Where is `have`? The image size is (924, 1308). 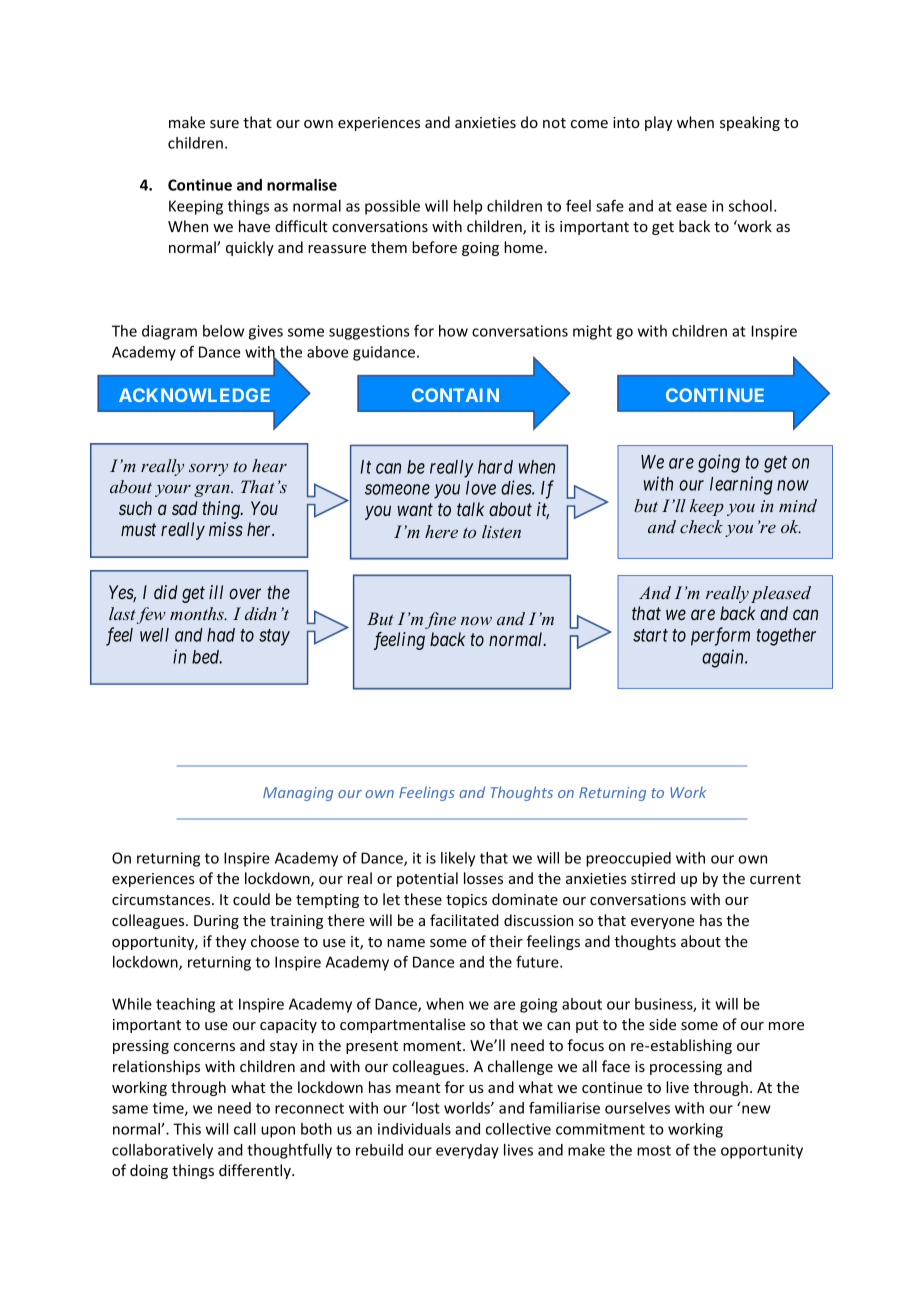
have is located at coordinates (254, 226).
